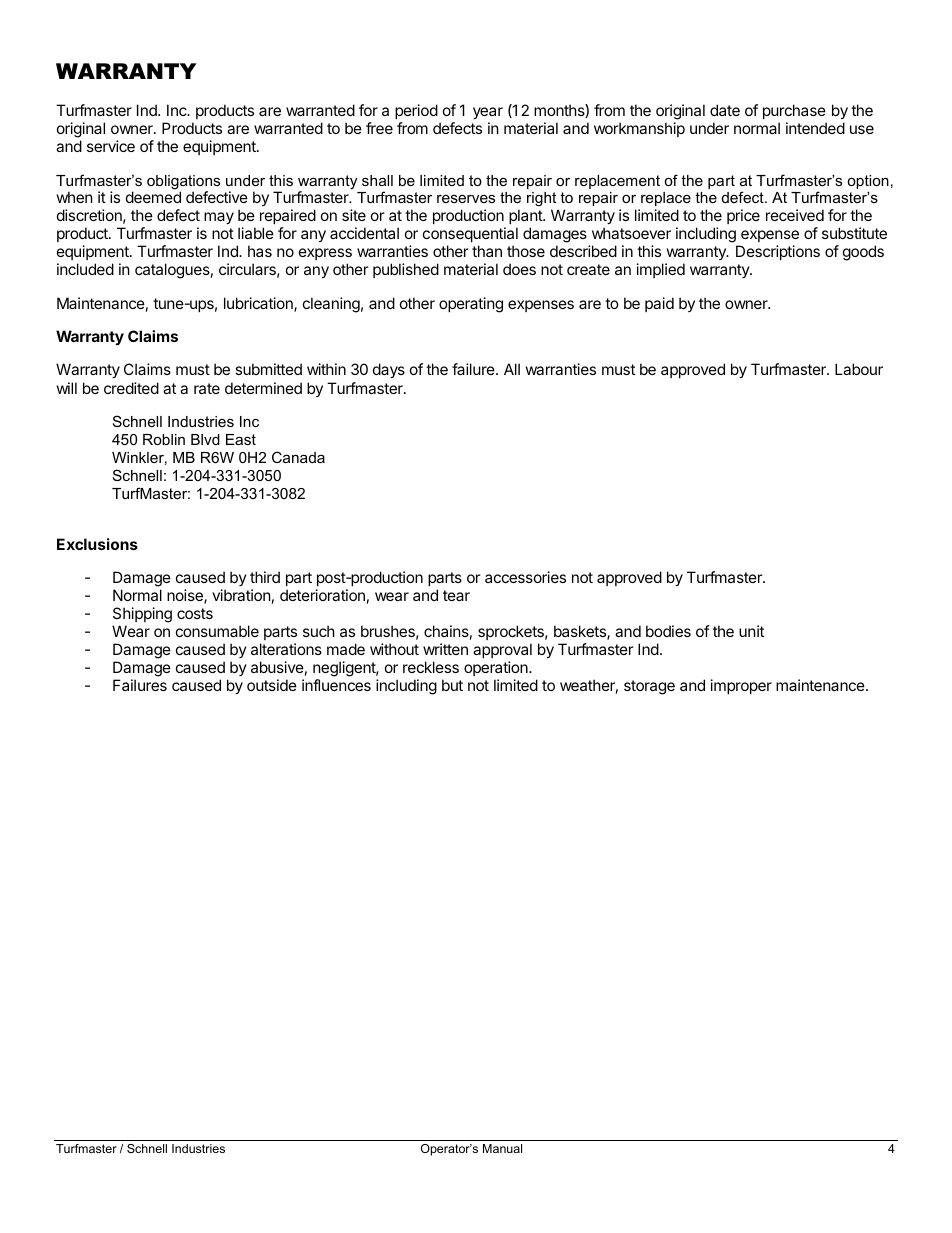  What do you see at coordinates (205, 439) in the screenshot?
I see `Blvd` at bounding box center [205, 439].
